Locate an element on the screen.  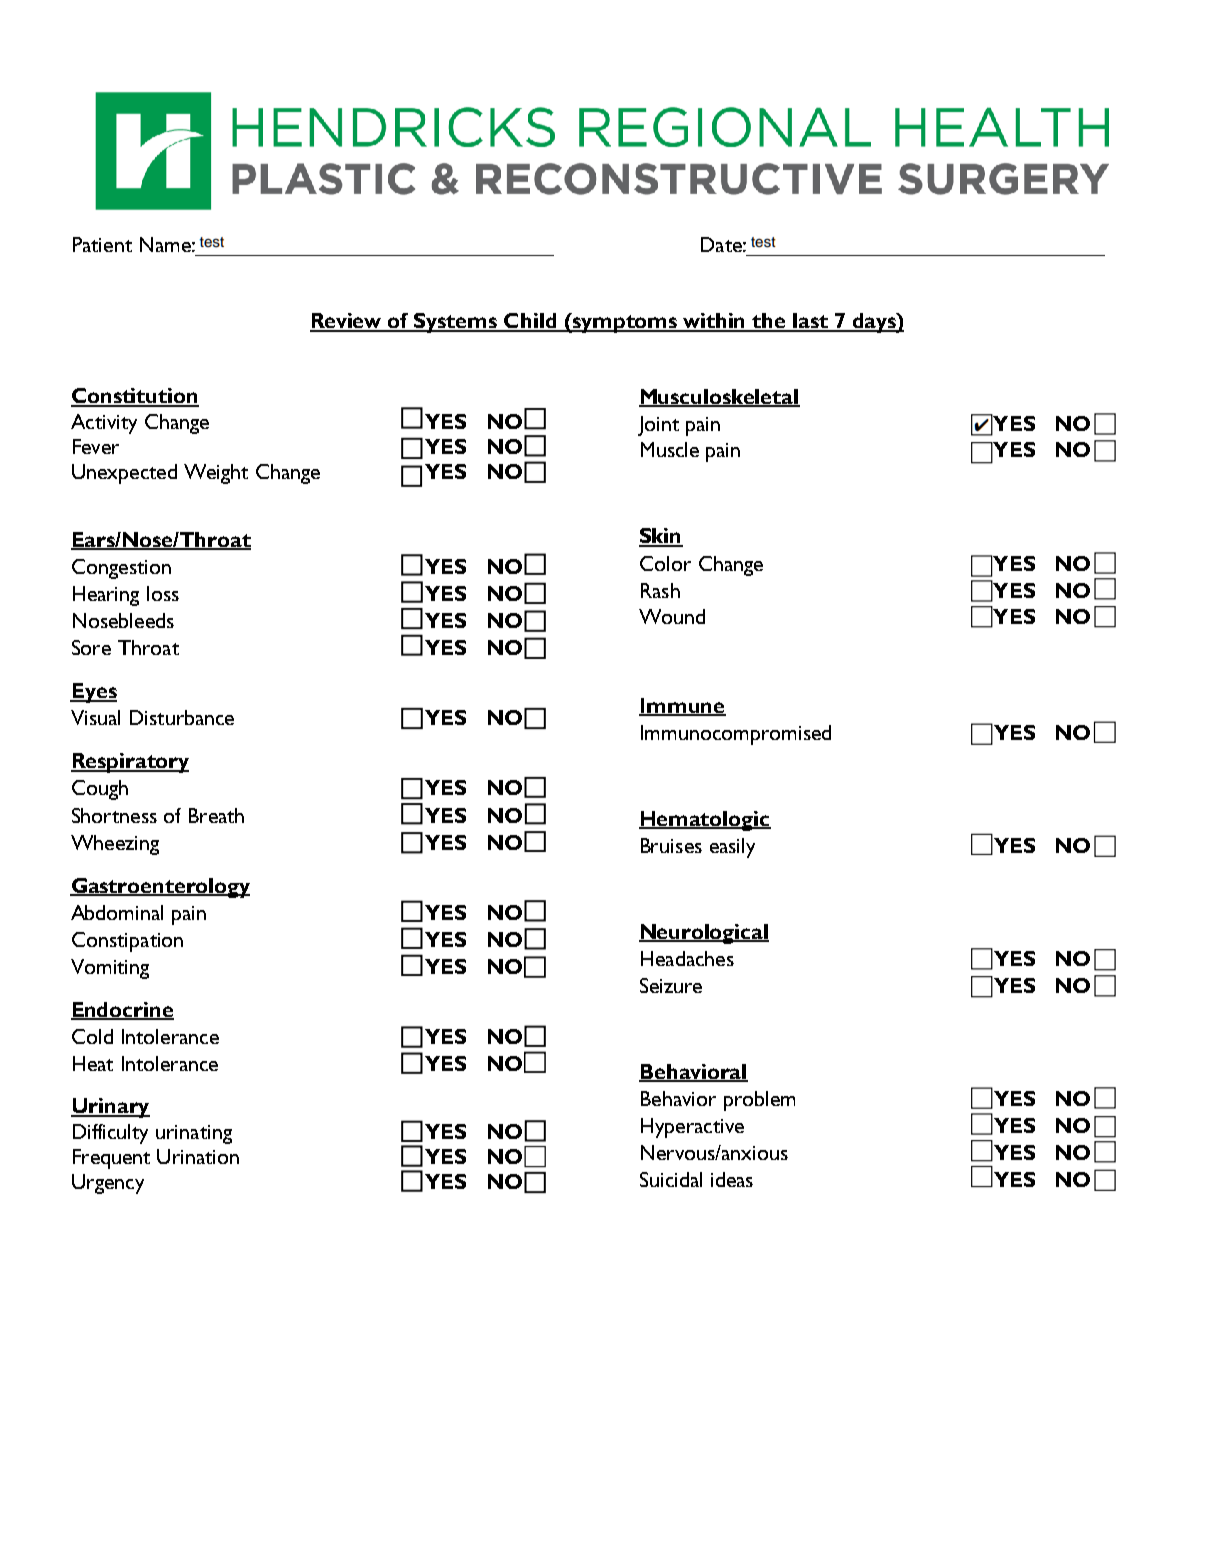
Rash is located at coordinates (660, 590).
